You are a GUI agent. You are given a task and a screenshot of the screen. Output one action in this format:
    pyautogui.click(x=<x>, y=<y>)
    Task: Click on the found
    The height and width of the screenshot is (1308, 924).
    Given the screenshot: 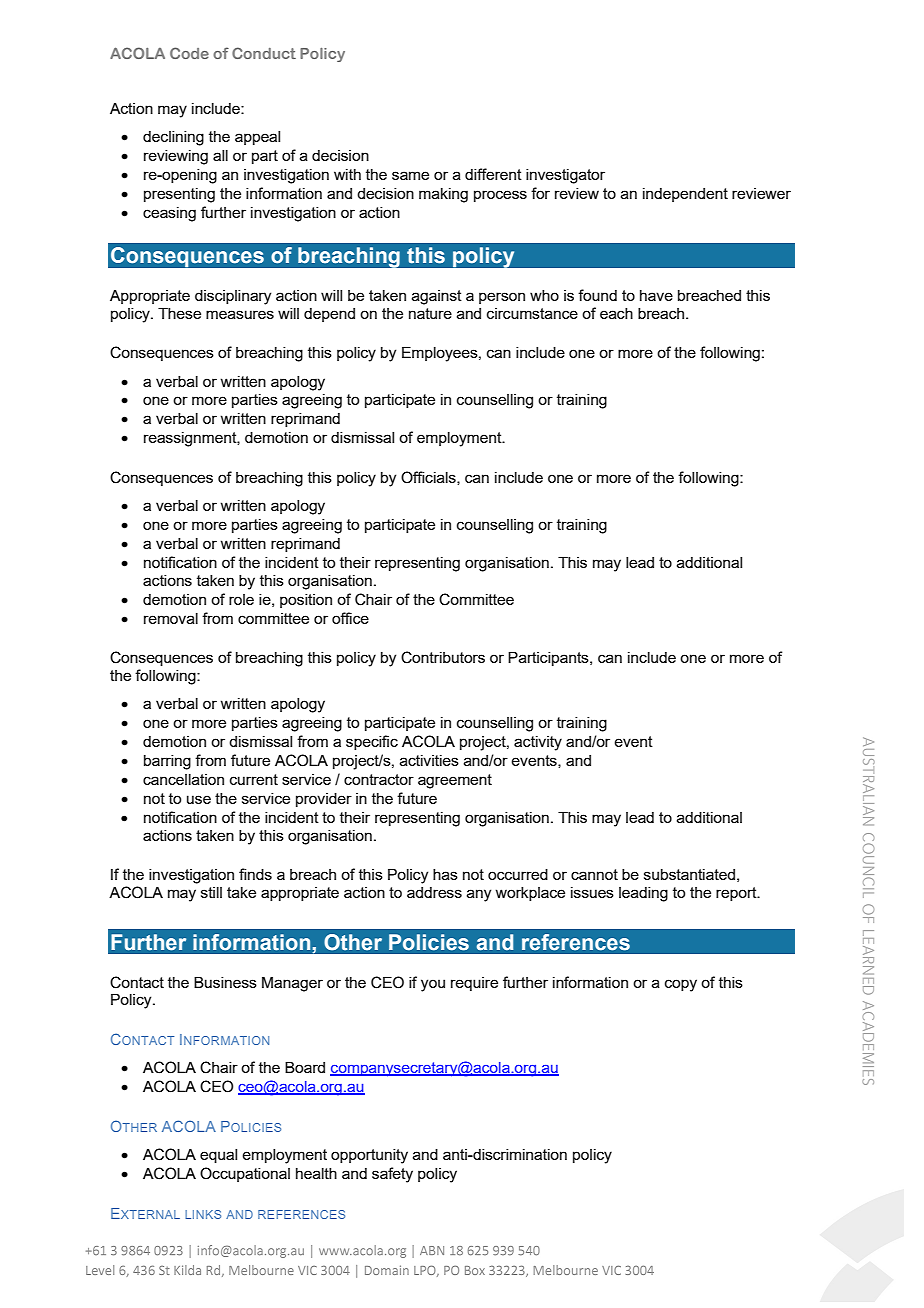 What is the action you would take?
    pyautogui.click(x=597, y=295)
